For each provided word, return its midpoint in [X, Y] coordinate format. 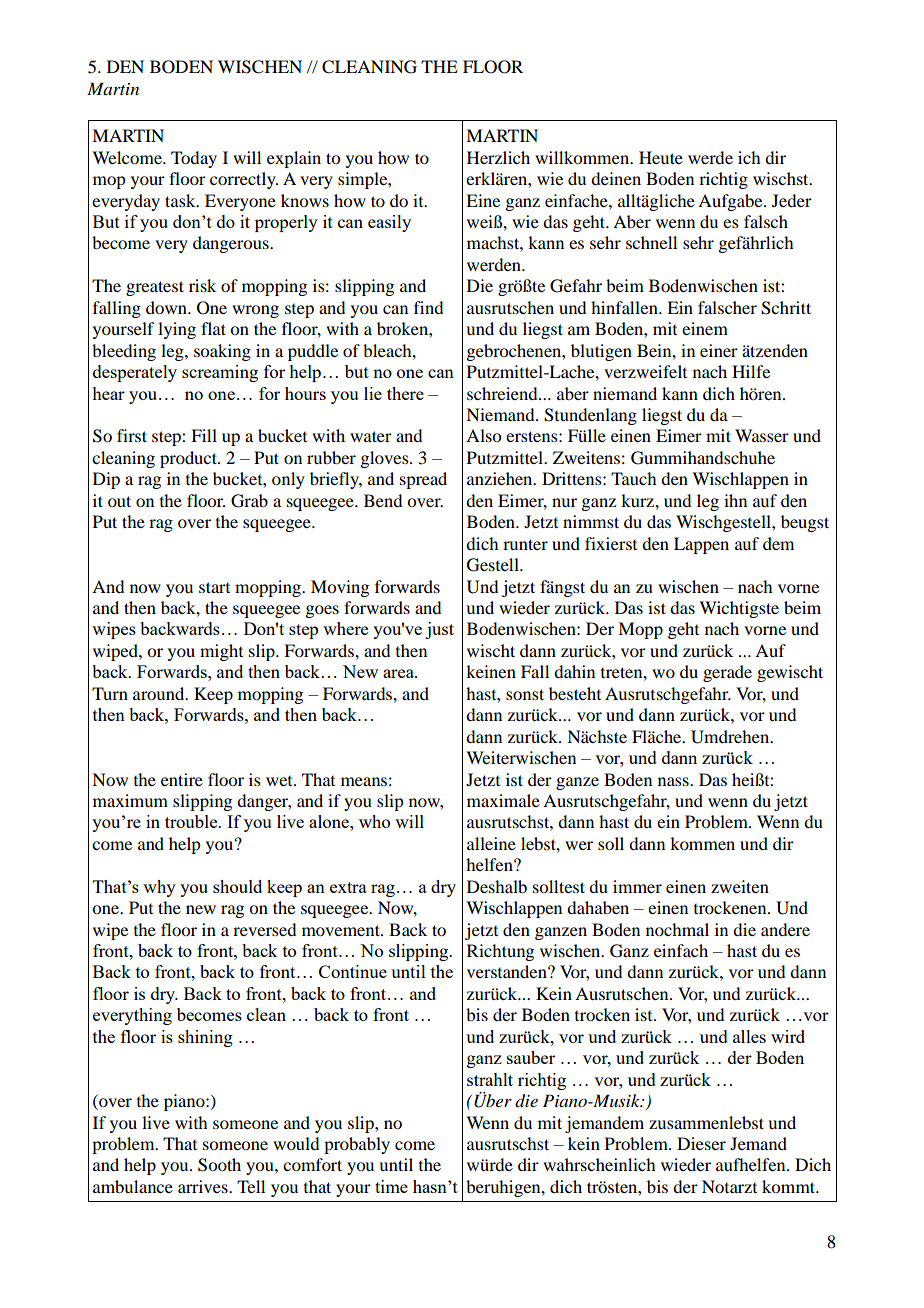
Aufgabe [731, 202]
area [399, 673]
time [391, 1186]
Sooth [219, 1165]
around [160, 693]
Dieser [701, 1143]
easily [389, 223]
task [181, 200]
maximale [503, 800]
